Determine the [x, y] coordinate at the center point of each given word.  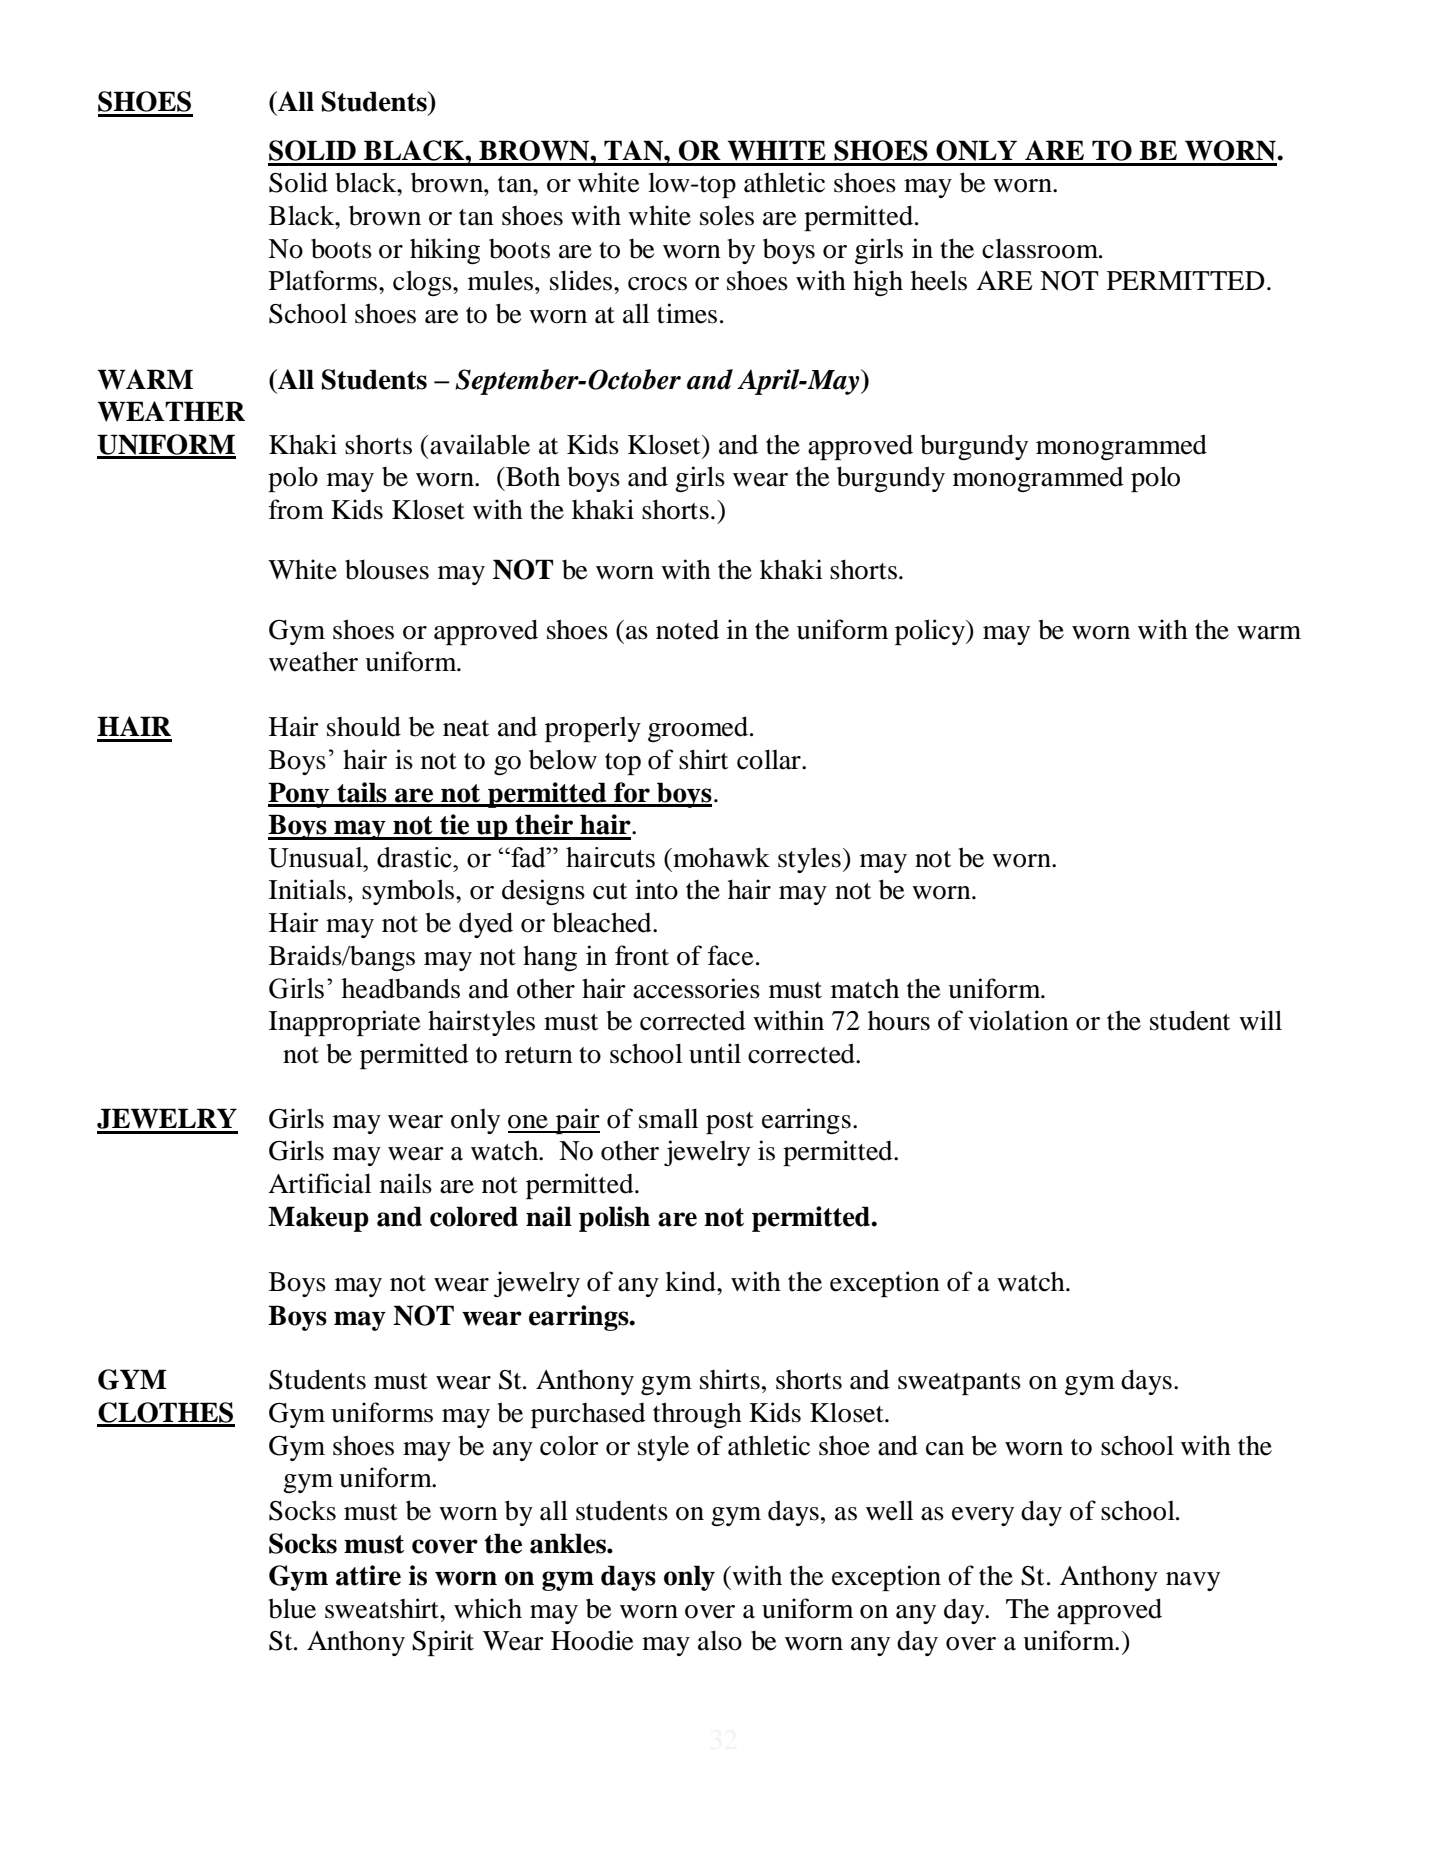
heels [939, 280]
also [720, 1640]
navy [1193, 1581]
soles [727, 215]
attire [368, 1575]
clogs [423, 283]
